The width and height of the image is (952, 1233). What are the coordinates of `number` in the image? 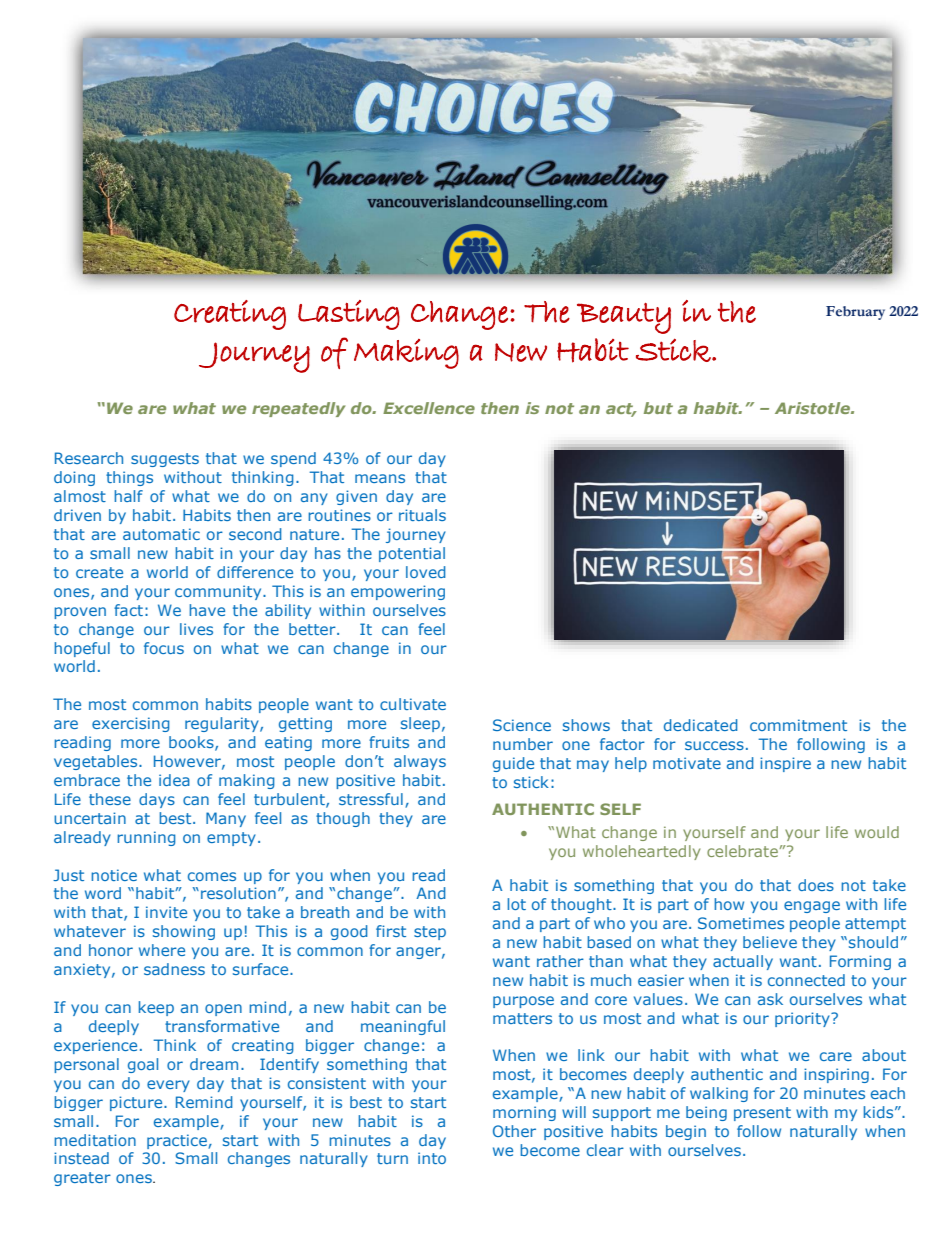 It's located at (523, 744).
